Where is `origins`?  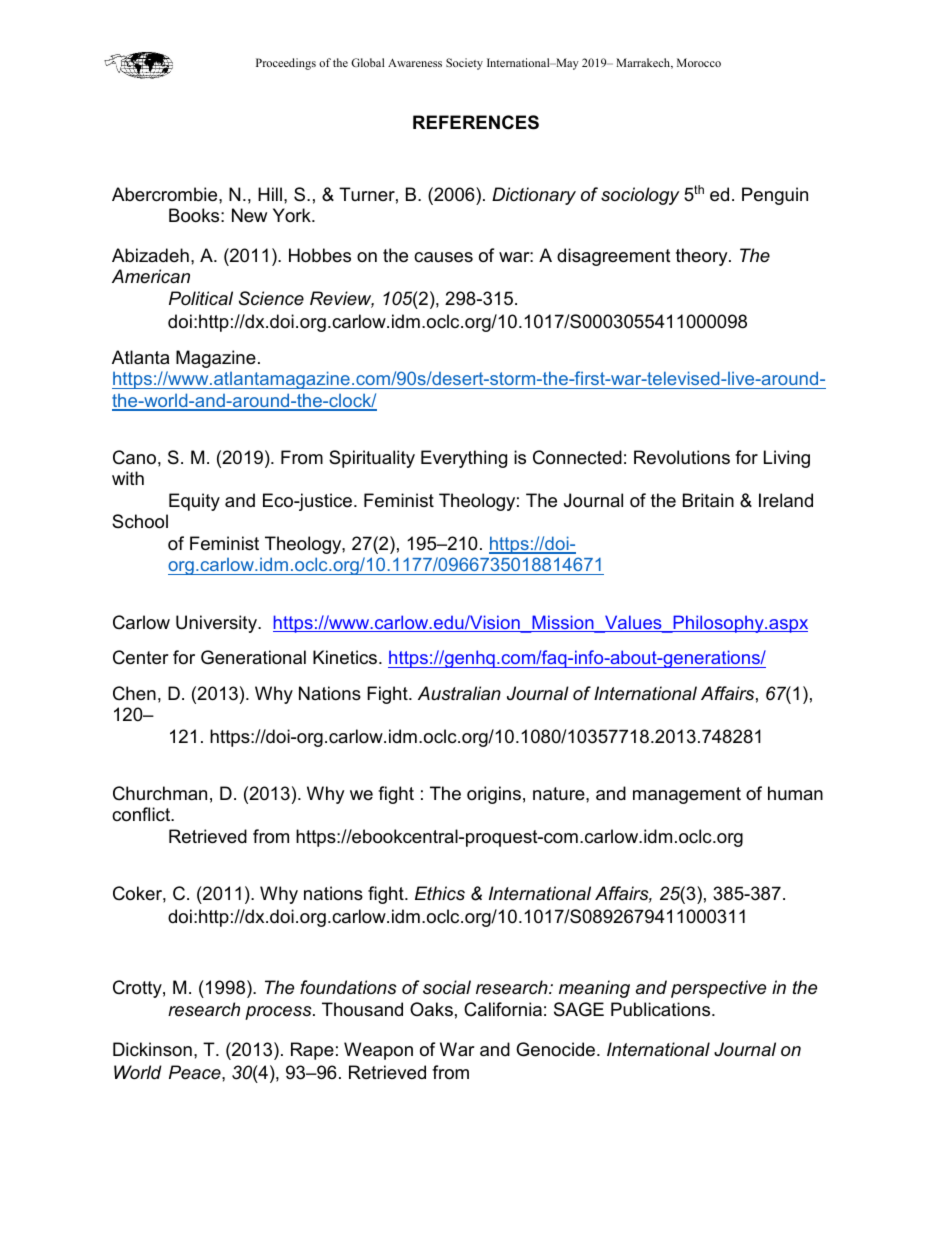 origins is located at coordinates (494, 795).
